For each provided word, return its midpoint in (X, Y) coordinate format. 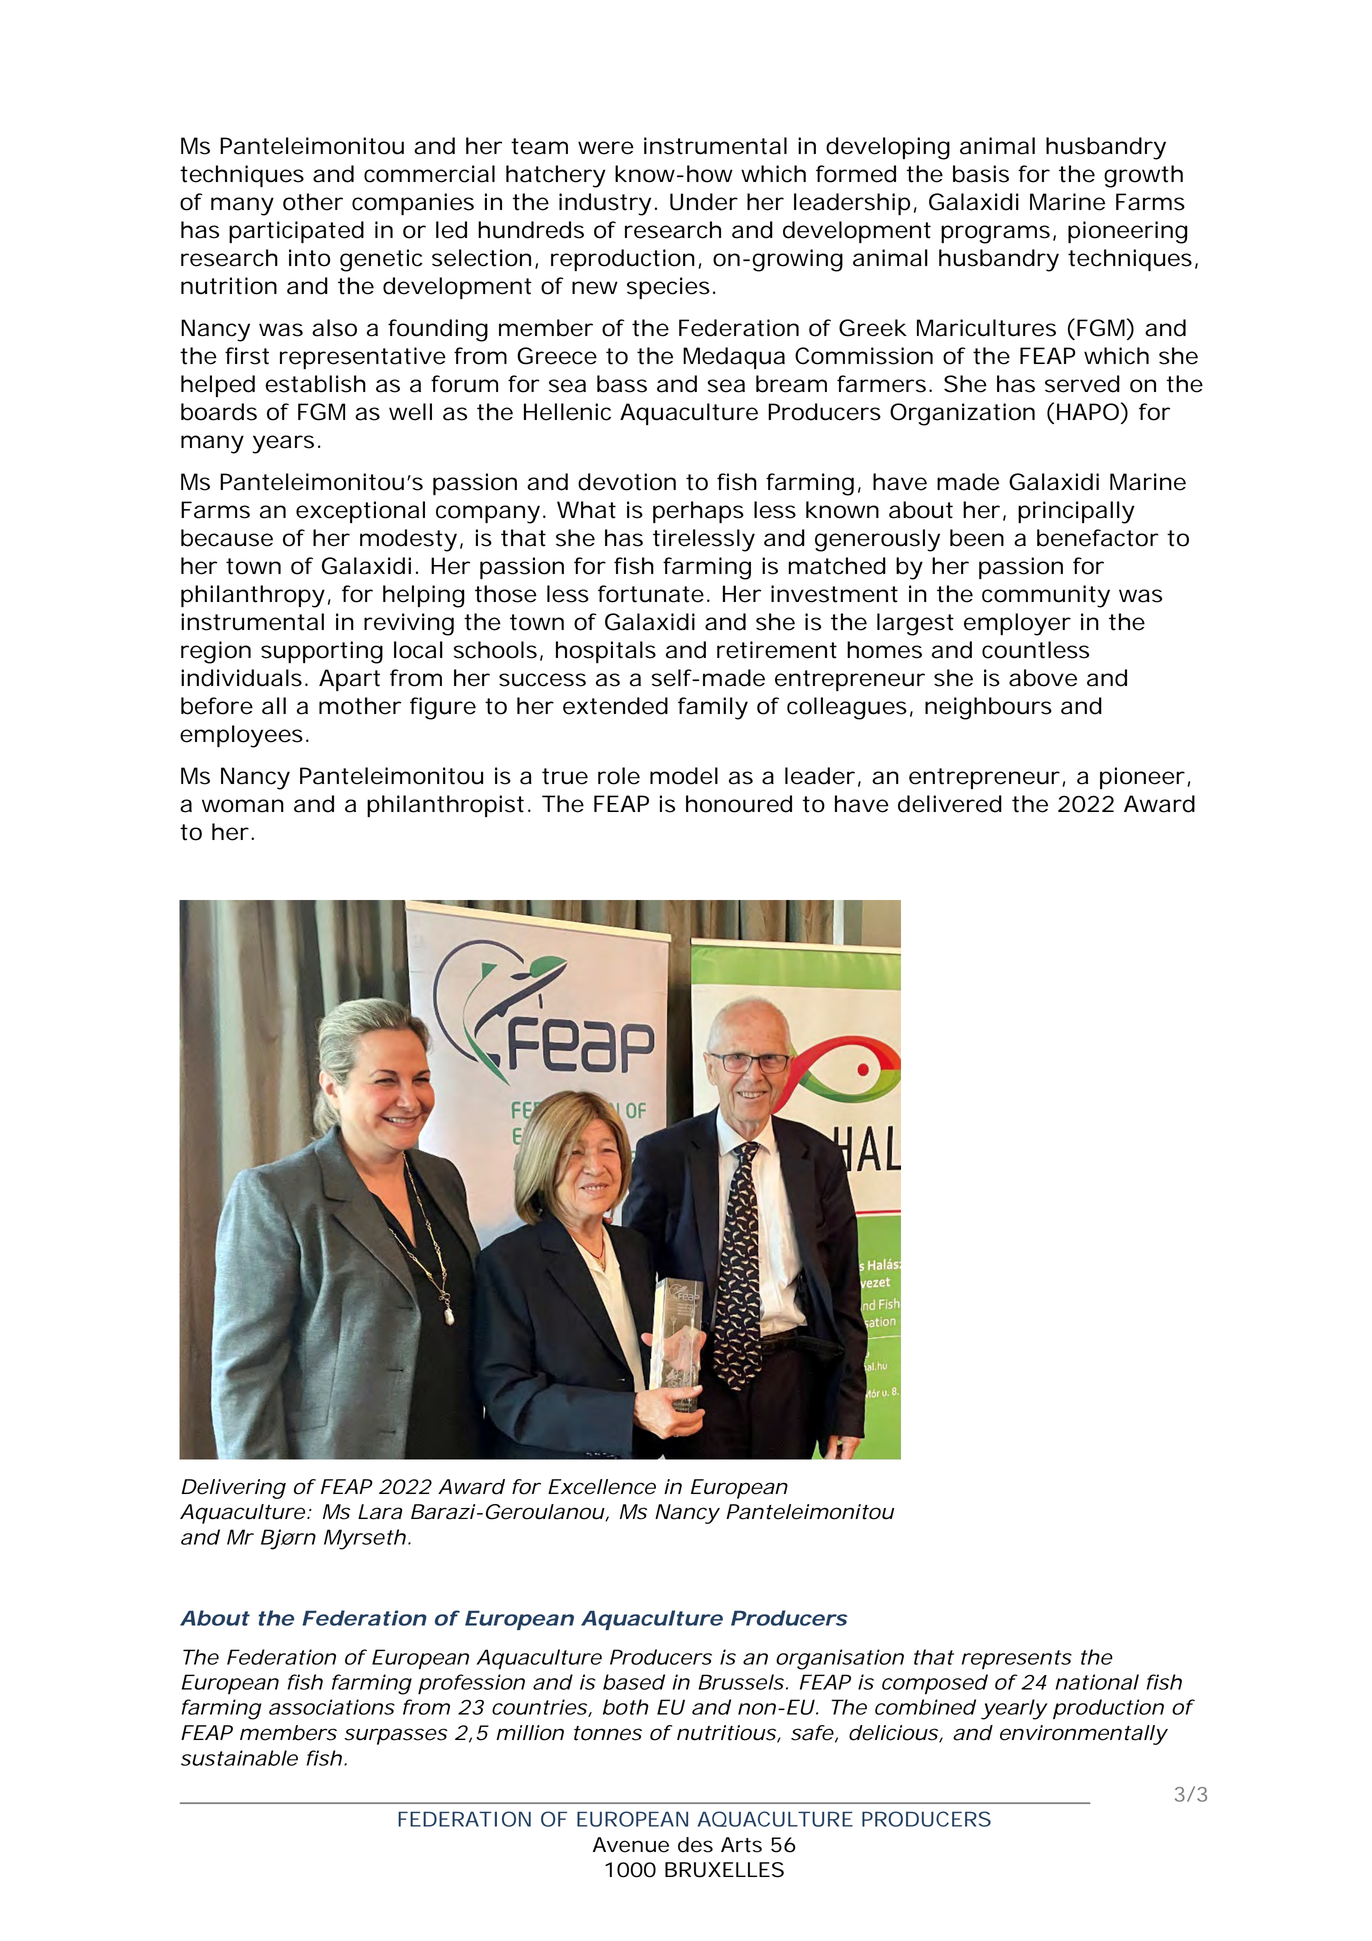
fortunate (651, 594)
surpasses (396, 1736)
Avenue (631, 1845)
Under (704, 202)
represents (1017, 1659)
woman (243, 806)
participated (296, 232)
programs (995, 234)
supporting (322, 652)
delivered (950, 804)
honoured (739, 804)
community (1046, 596)
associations (332, 1707)
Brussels (741, 1682)
